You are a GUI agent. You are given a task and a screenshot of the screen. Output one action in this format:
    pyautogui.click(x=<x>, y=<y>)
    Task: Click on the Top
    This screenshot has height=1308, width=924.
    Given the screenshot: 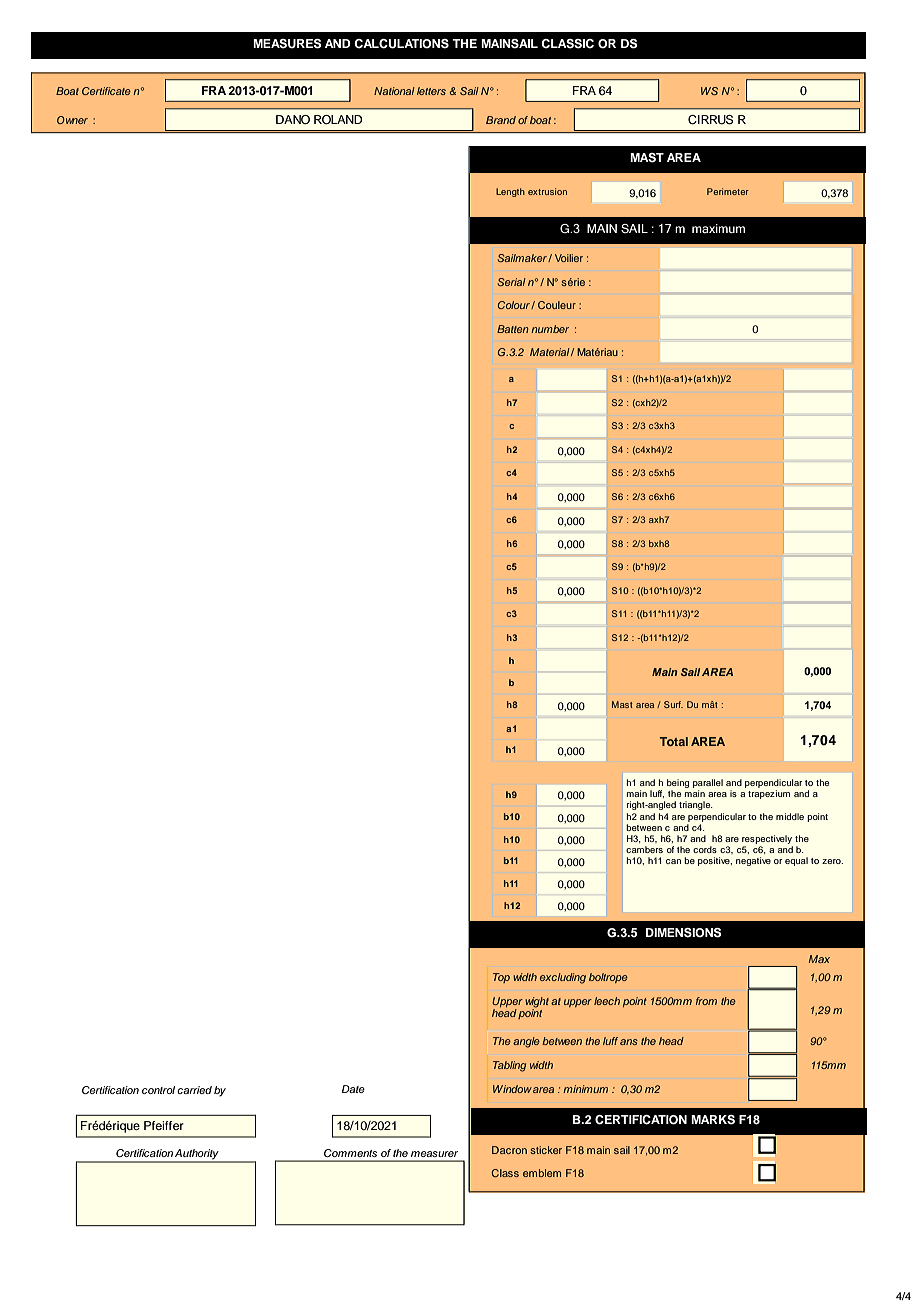 What is the action you would take?
    pyautogui.click(x=501, y=978)
